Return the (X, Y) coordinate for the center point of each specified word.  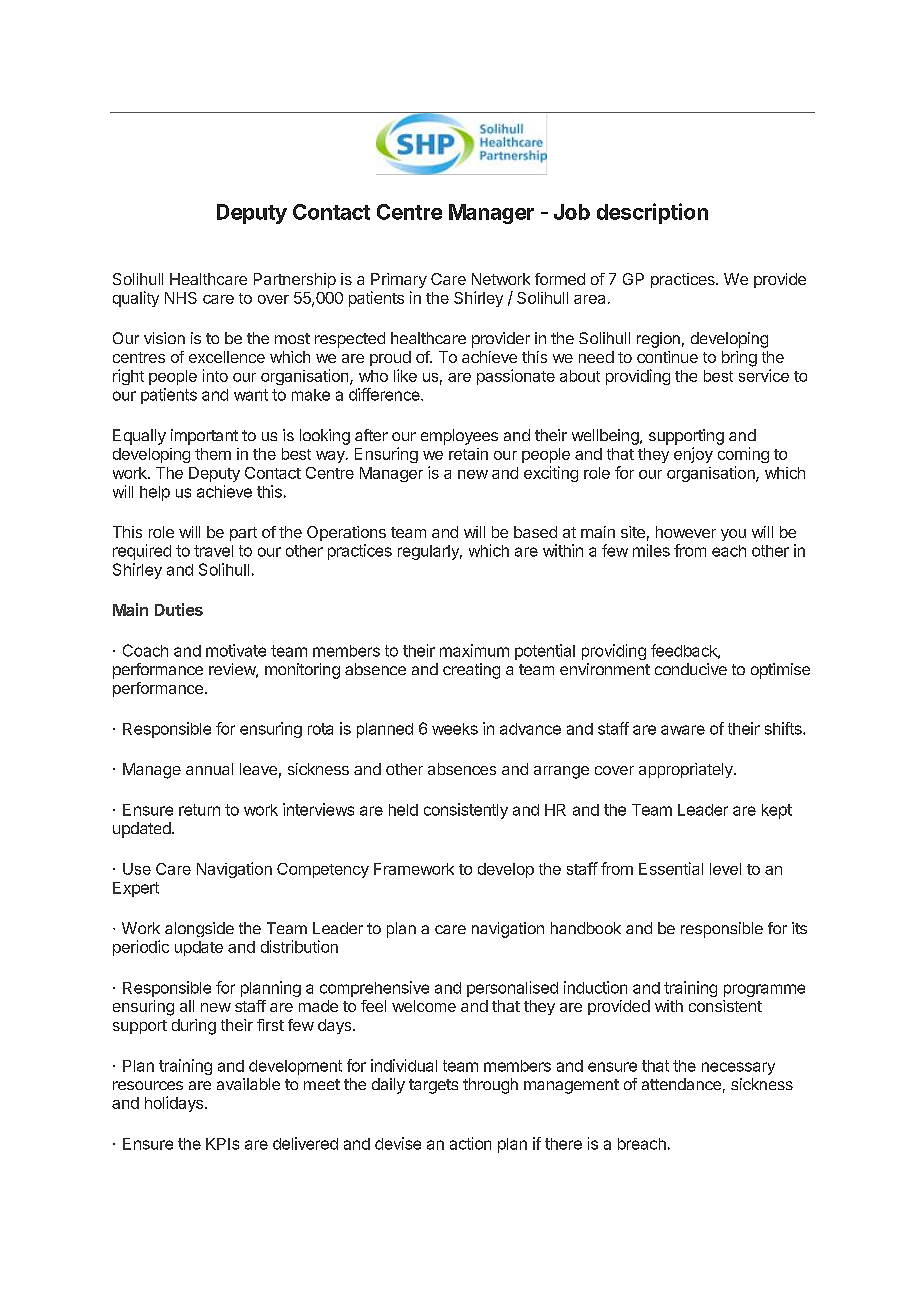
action (470, 1143)
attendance (681, 1084)
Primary (399, 280)
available (248, 1084)
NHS (181, 298)
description (652, 213)
